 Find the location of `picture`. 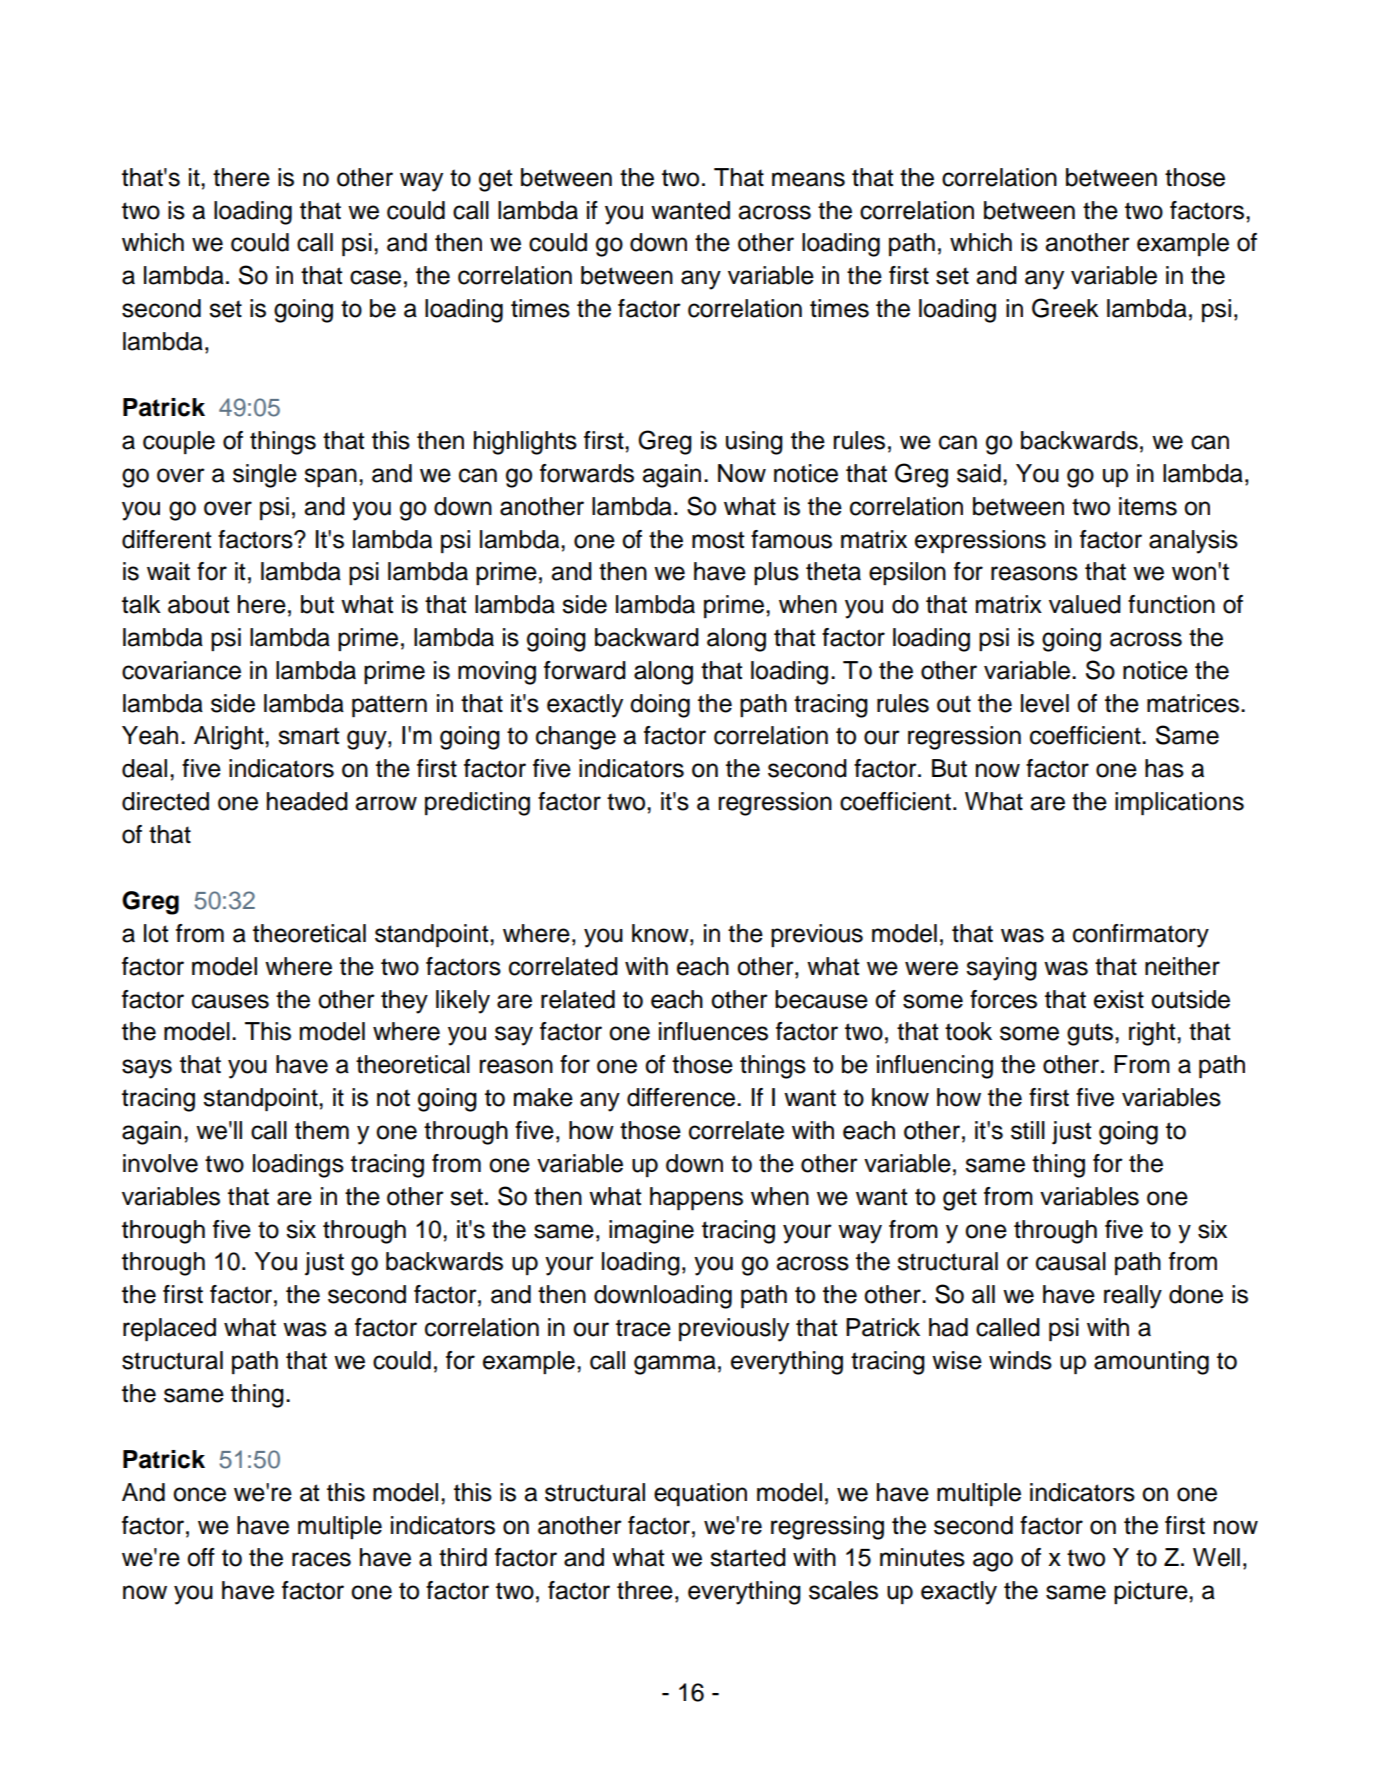

picture is located at coordinates (1152, 1592).
